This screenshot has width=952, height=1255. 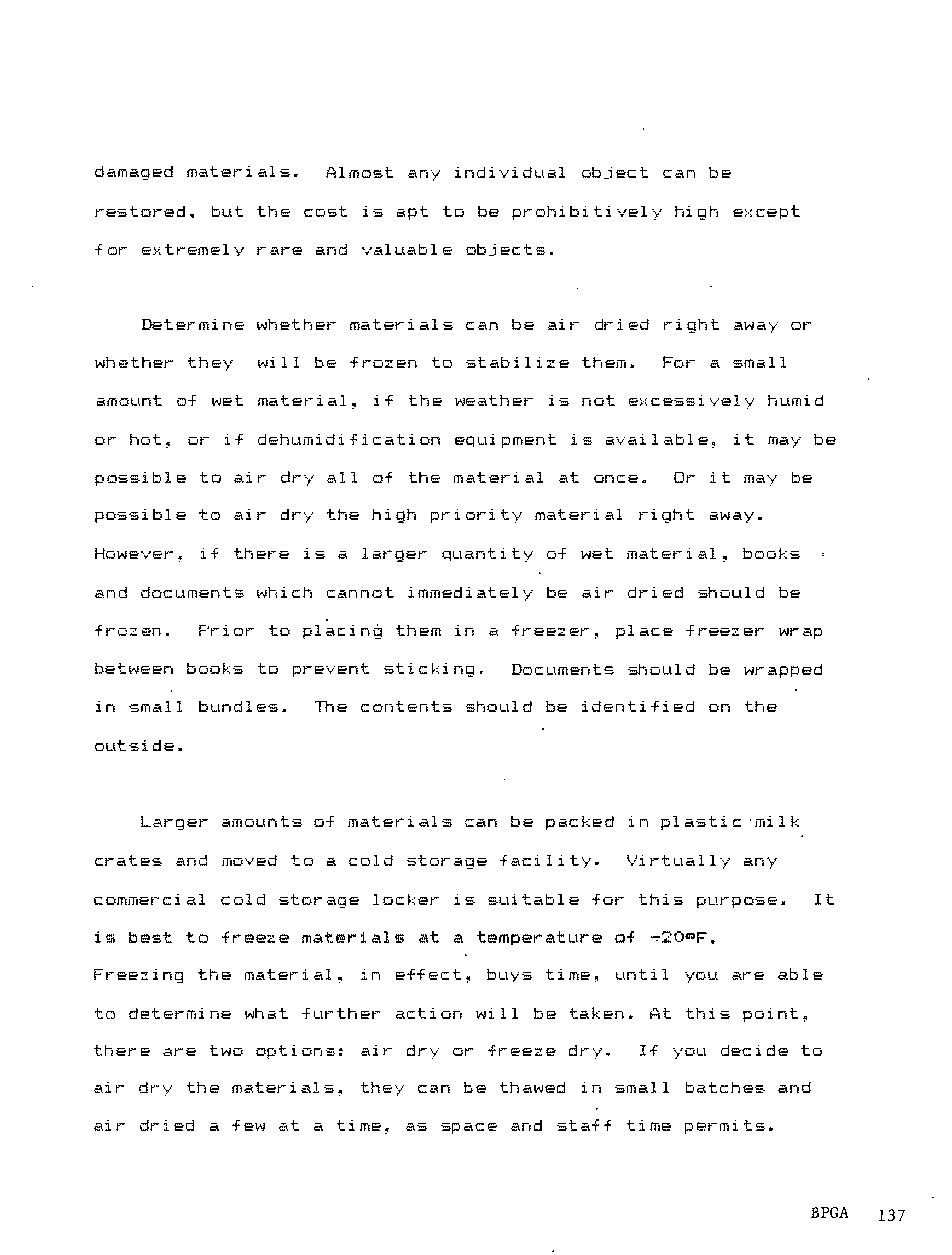 I want to click on space, so click(x=469, y=1128).
